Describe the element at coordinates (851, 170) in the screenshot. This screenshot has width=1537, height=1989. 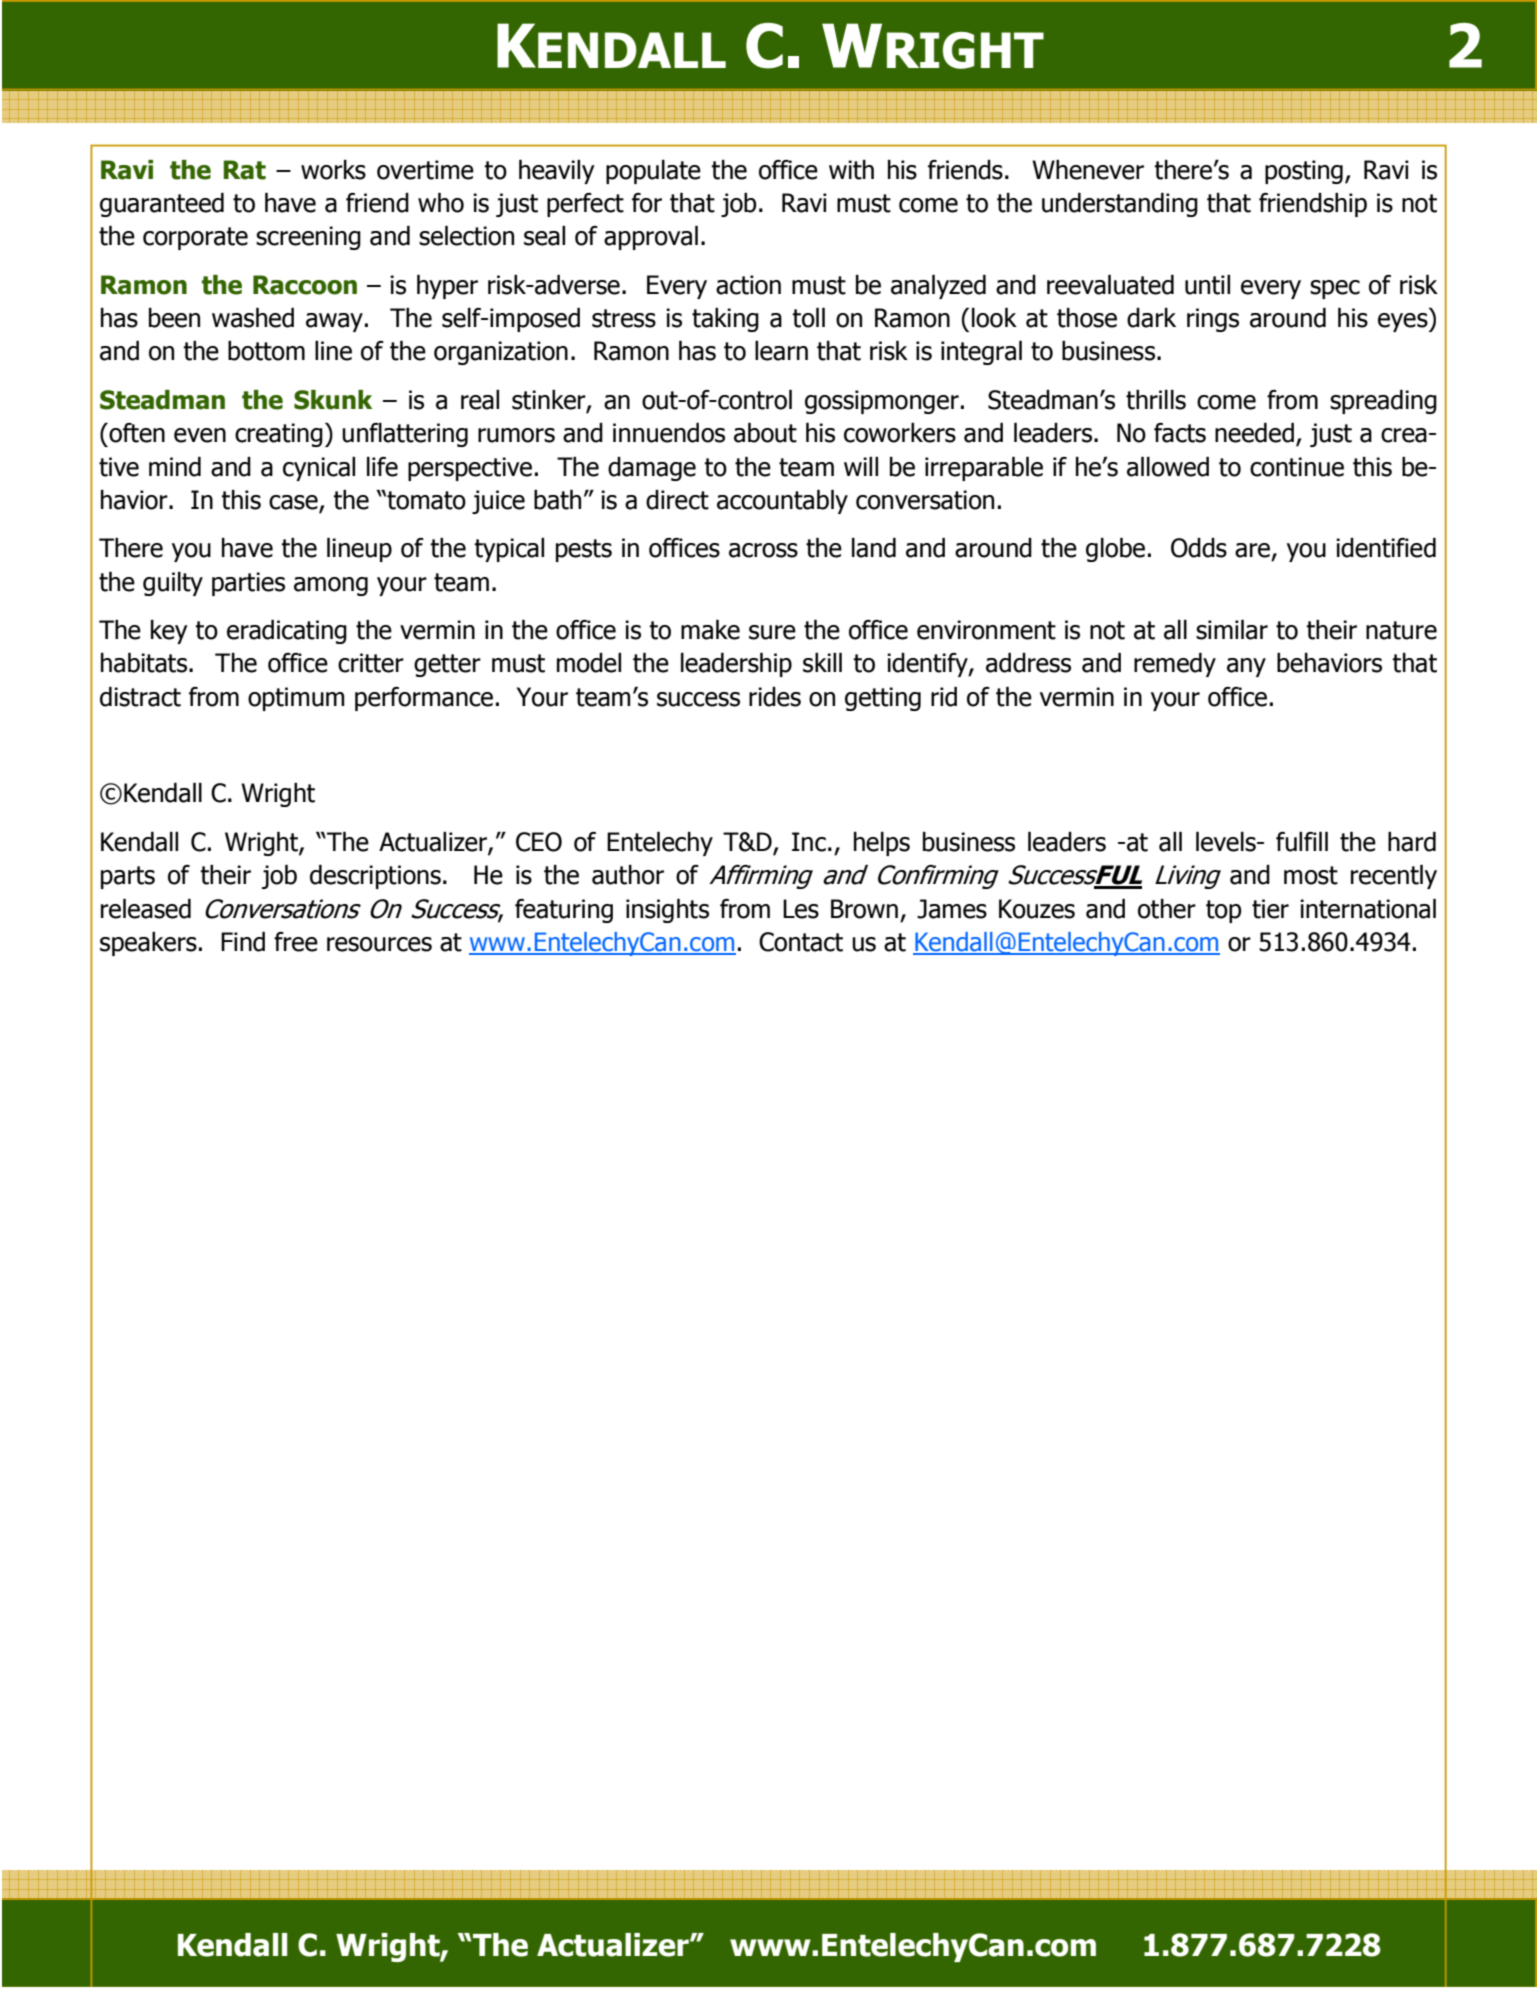
I see `with` at that location.
